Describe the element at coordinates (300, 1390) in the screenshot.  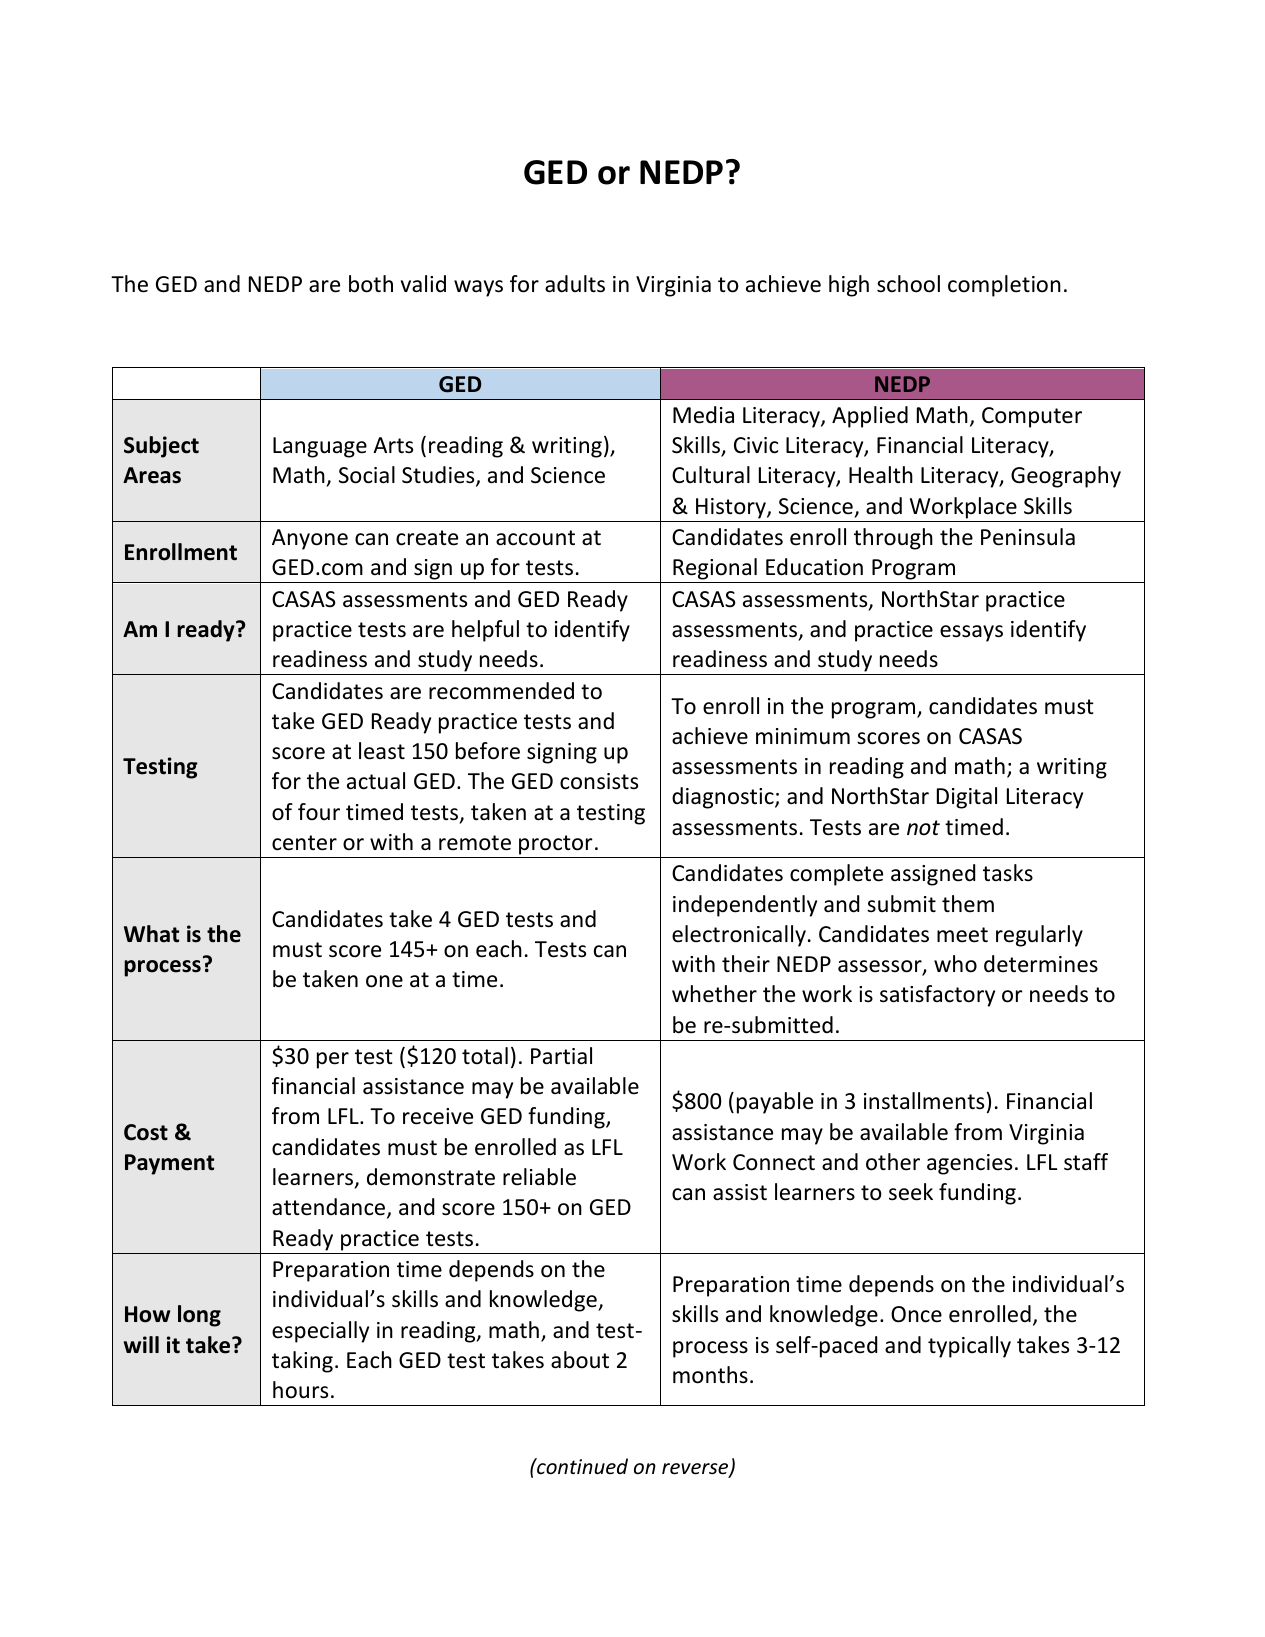
I see `hours` at that location.
